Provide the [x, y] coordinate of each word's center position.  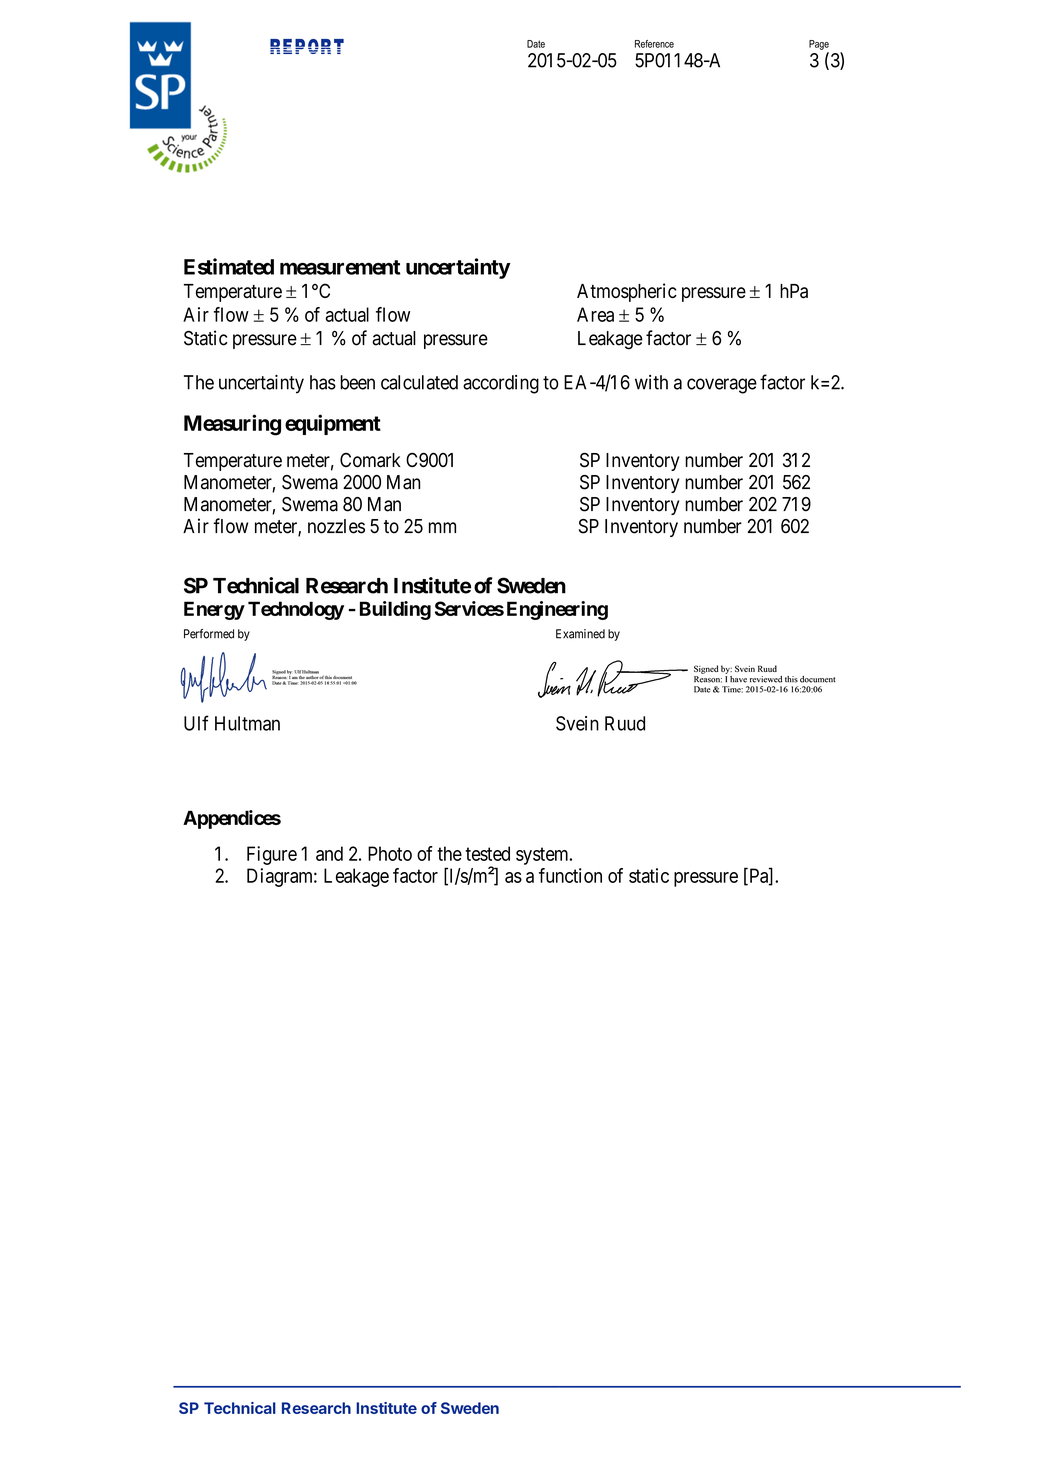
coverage [722, 386]
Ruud [625, 723]
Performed [209, 634]
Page [819, 45]
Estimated [229, 266]
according [501, 384]
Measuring [232, 425]
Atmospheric [627, 292]
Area [595, 314]
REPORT [307, 46]
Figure [272, 855]
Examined [580, 634]
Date [536, 44]
